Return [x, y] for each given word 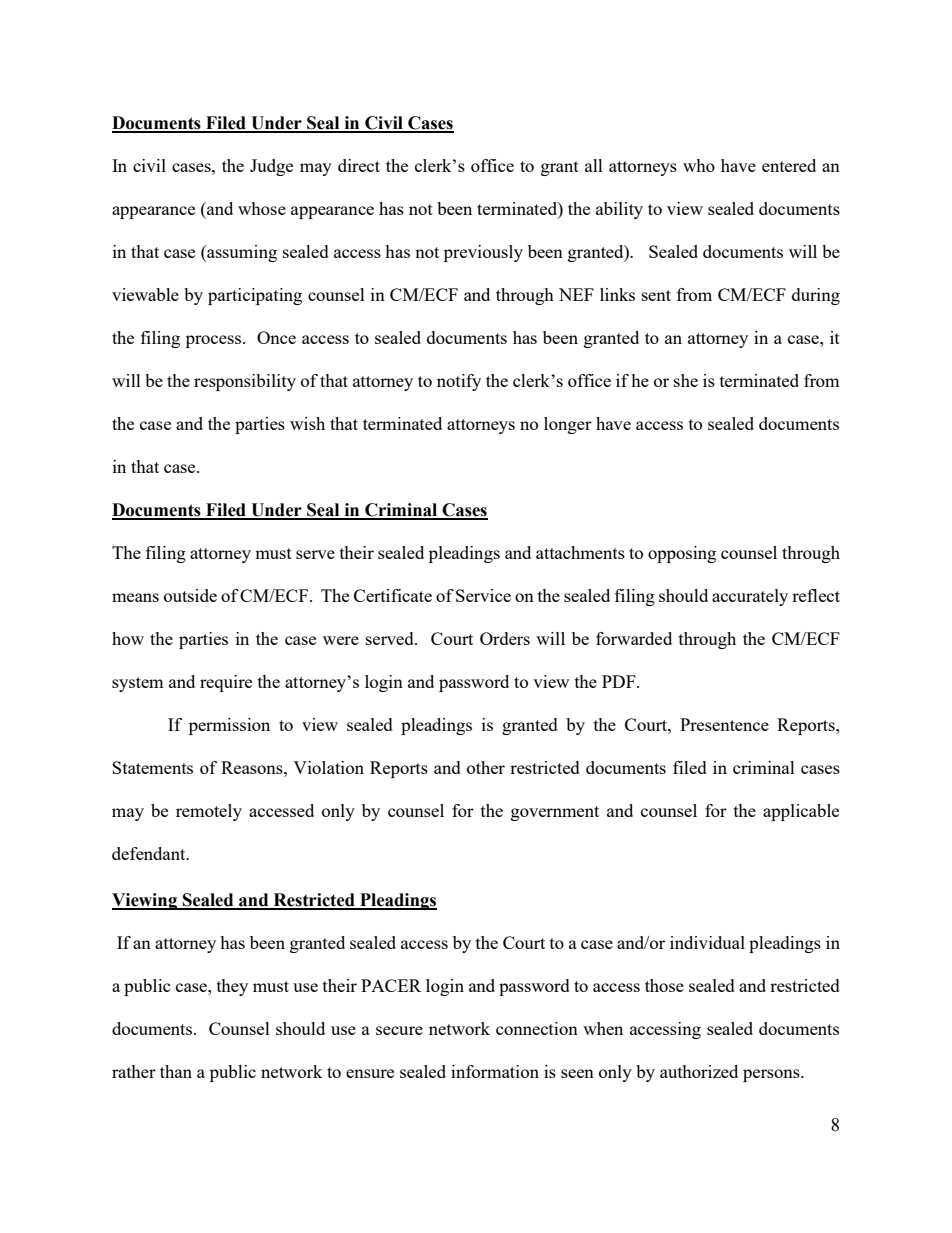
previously [483, 253]
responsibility [245, 382]
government [555, 813]
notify [459, 382]
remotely [209, 812]
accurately [750, 597]
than [176, 1071]
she [686, 380]
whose [262, 208]
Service [483, 595]
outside [190, 595]
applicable [801, 812]
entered [789, 165]
